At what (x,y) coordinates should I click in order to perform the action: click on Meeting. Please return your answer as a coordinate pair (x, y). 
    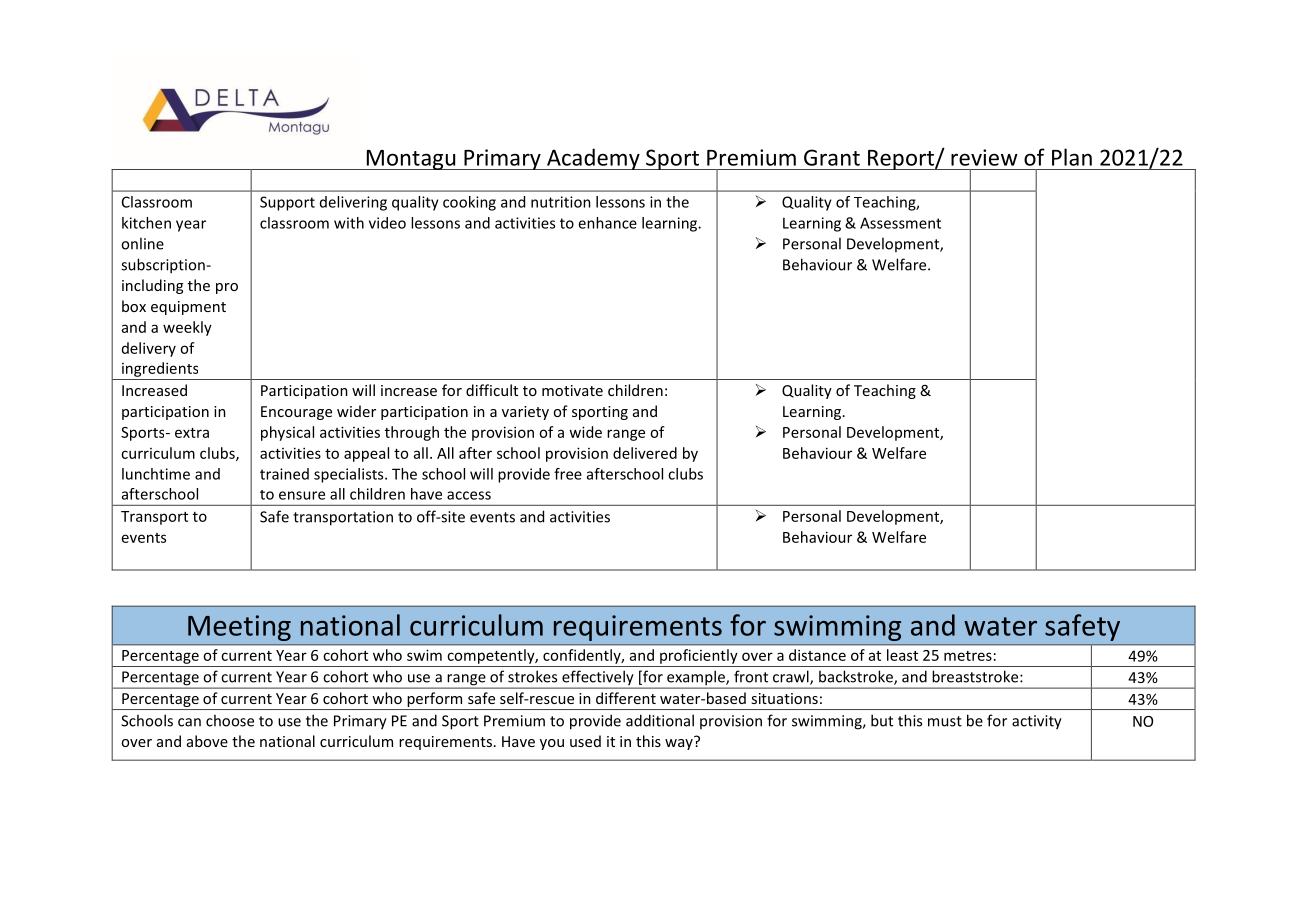
    Looking at the image, I should click on (239, 628).
